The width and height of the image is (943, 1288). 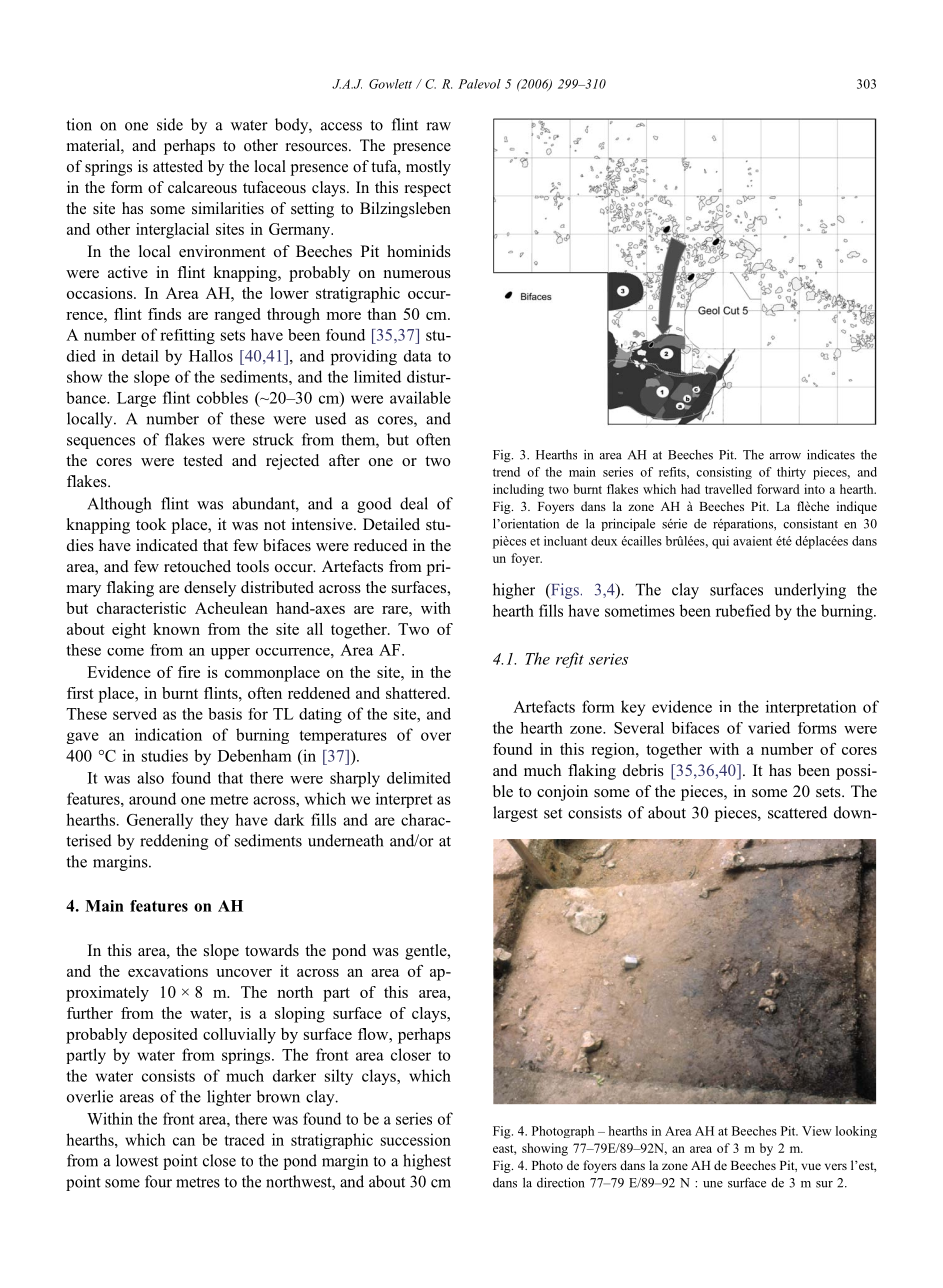 I want to click on gentle, so click(x=427, y=952).
